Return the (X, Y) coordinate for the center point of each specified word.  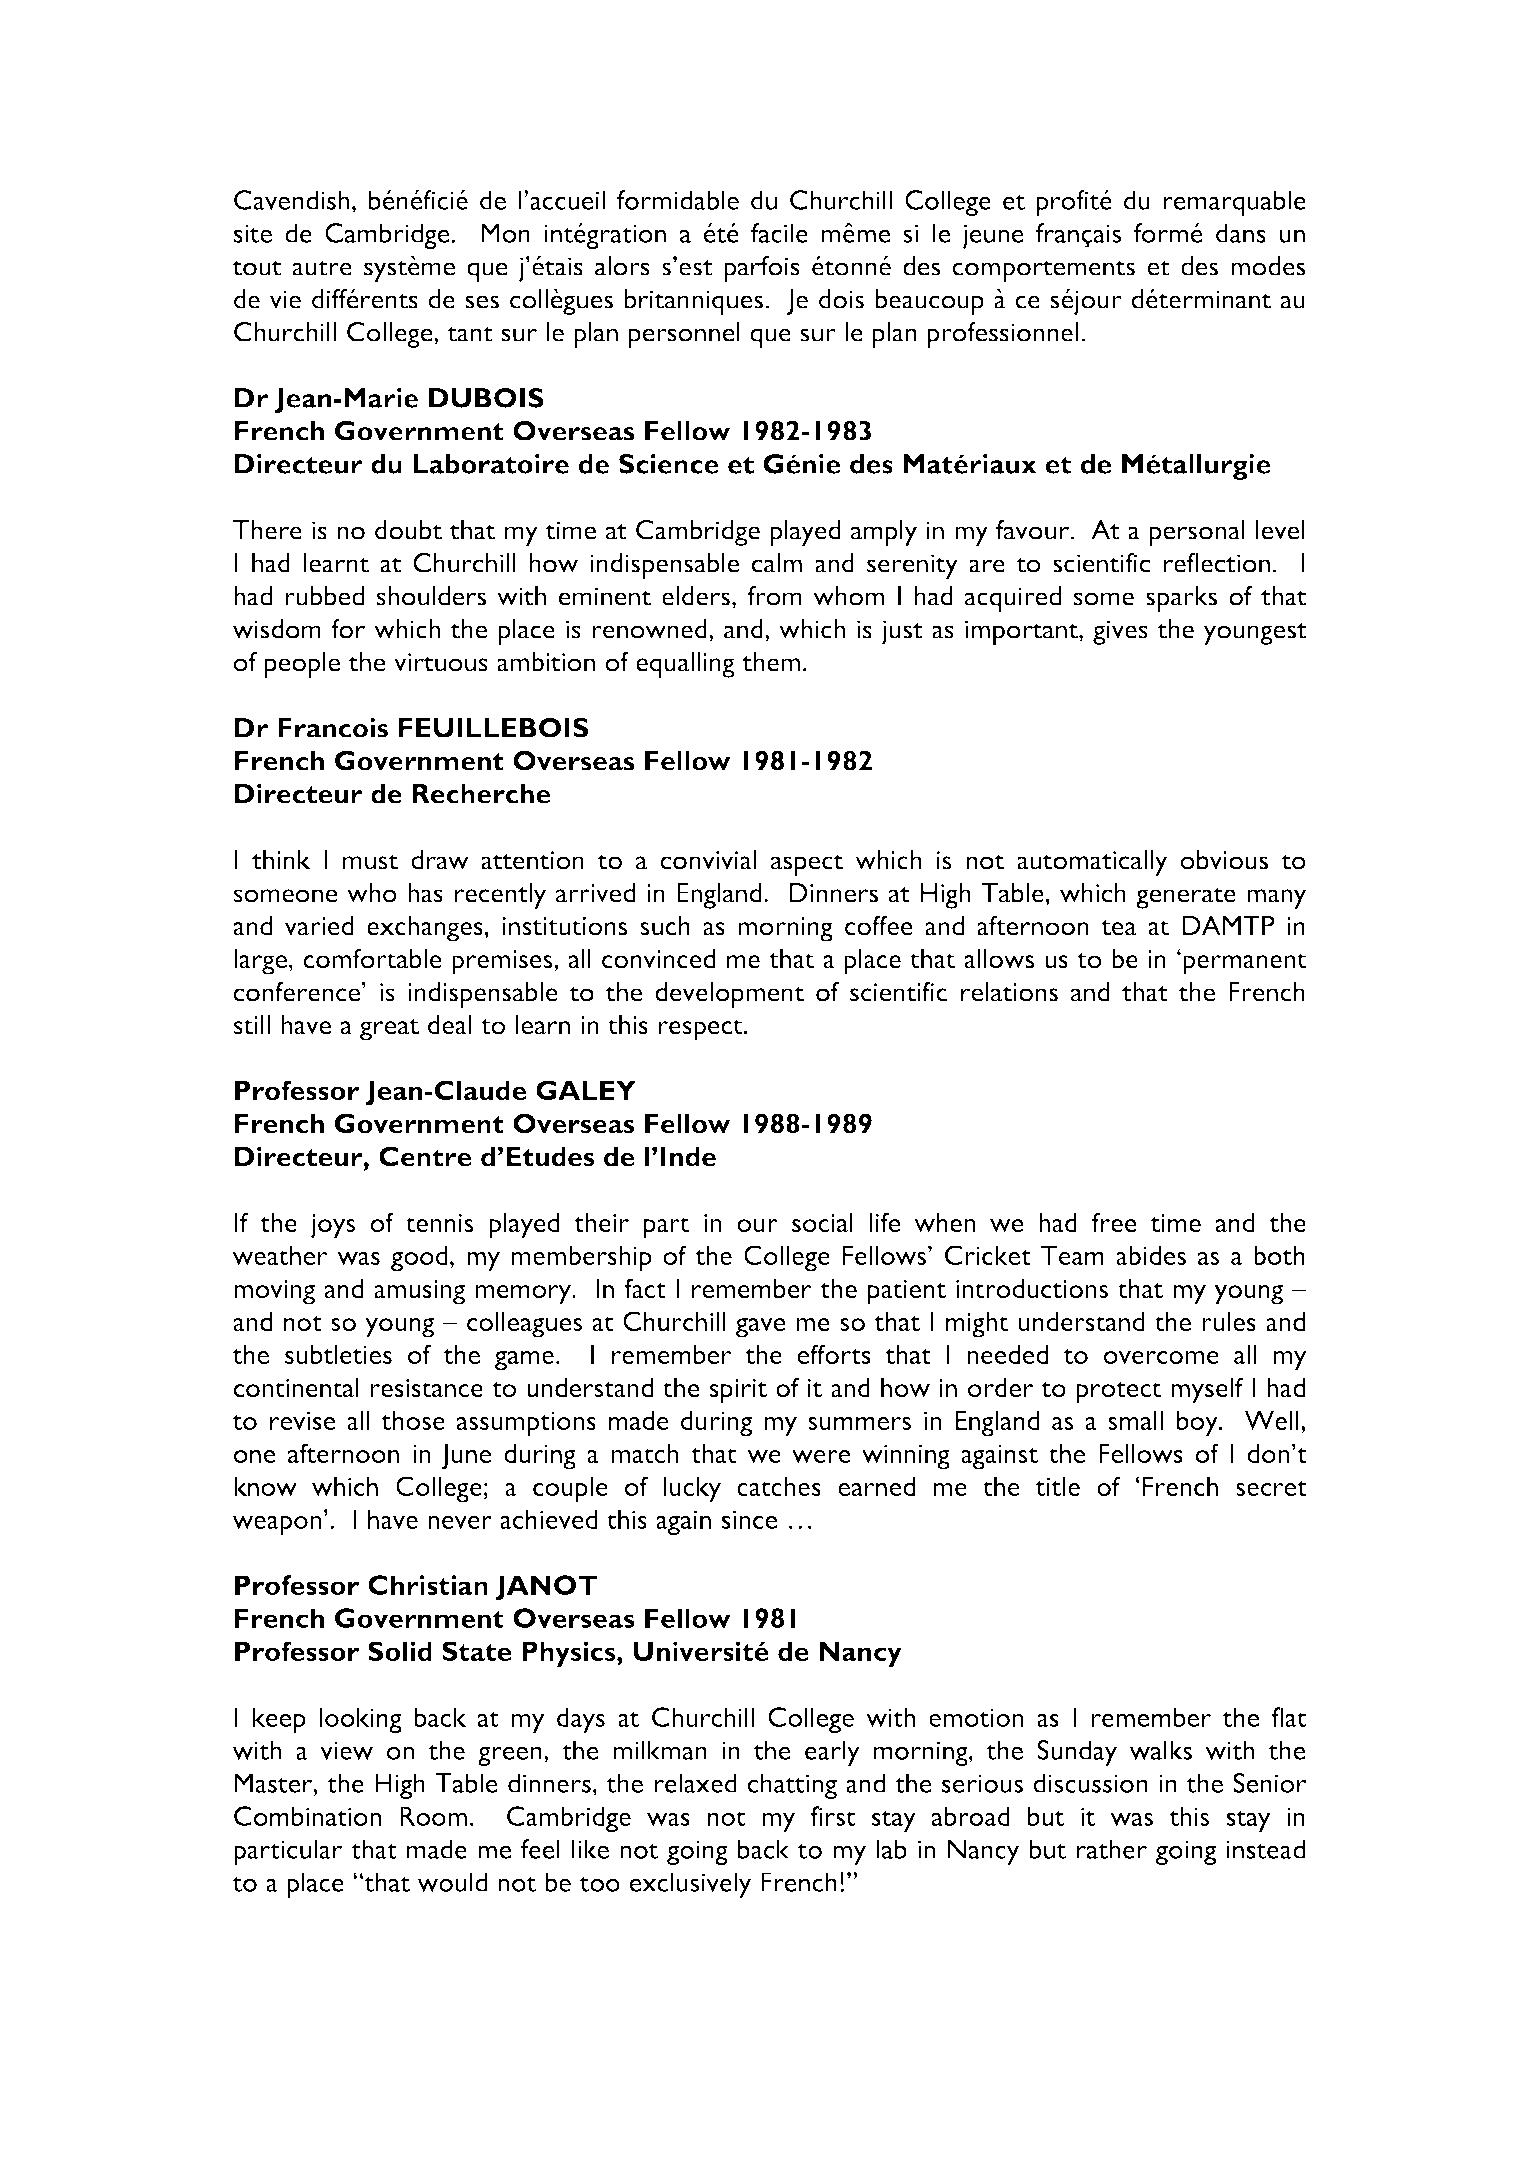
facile (779, 233)
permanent (1245, 964)
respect (701, 1030)
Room (433, 1816)
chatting (792, 1786)
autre (322, 268)
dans (1241, 233)
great (389, 1030)
